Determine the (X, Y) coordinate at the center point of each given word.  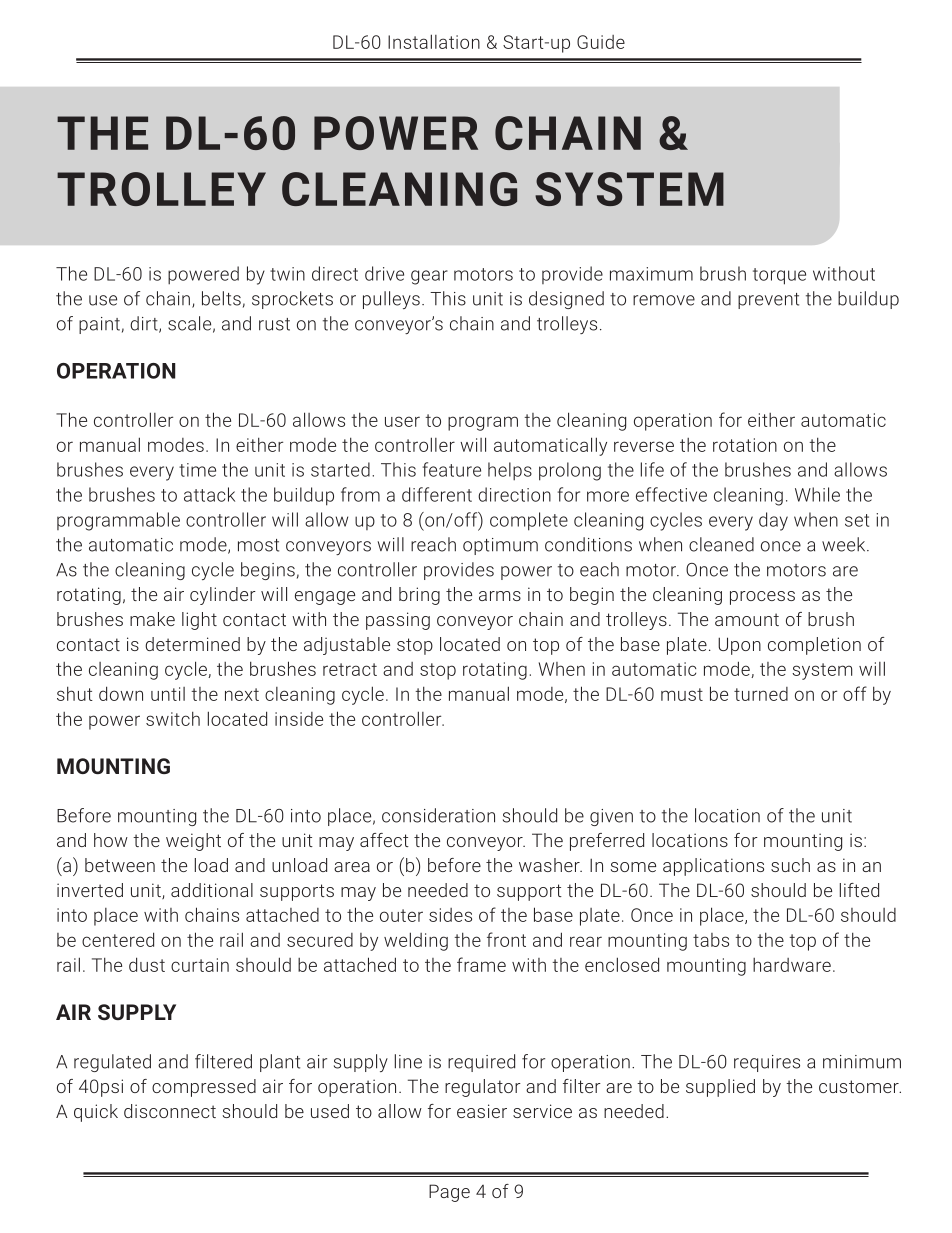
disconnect (170, 1111)
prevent (768, 301)
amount (747, 619)
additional (212, 890)
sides (450, 915)
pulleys (391, 300)
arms (500, 596)
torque (779, 276)
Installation (434, 41)
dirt (145, 324)
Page (449, 1193)
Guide (601, 42)
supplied (720, 1088)
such (790, 865)
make (152, 619)
